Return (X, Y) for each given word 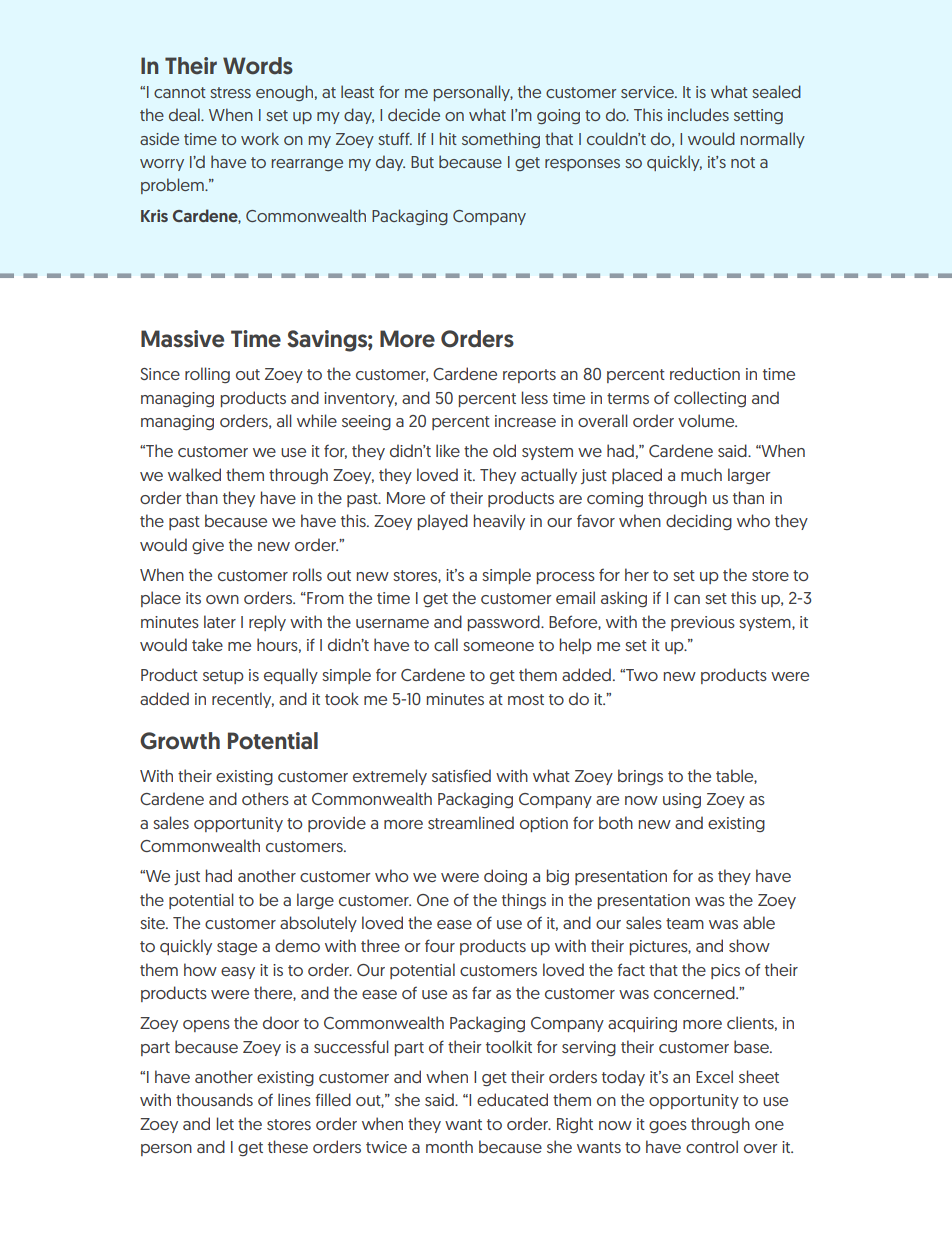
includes (698, 114)
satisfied (461, 775)
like (448, 450)
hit (448, 138)
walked (194, 474)
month (449, 1146)
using (682, 801)
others (265, 798)
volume (707, 420)
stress (230, 92)
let (225, 1123)
